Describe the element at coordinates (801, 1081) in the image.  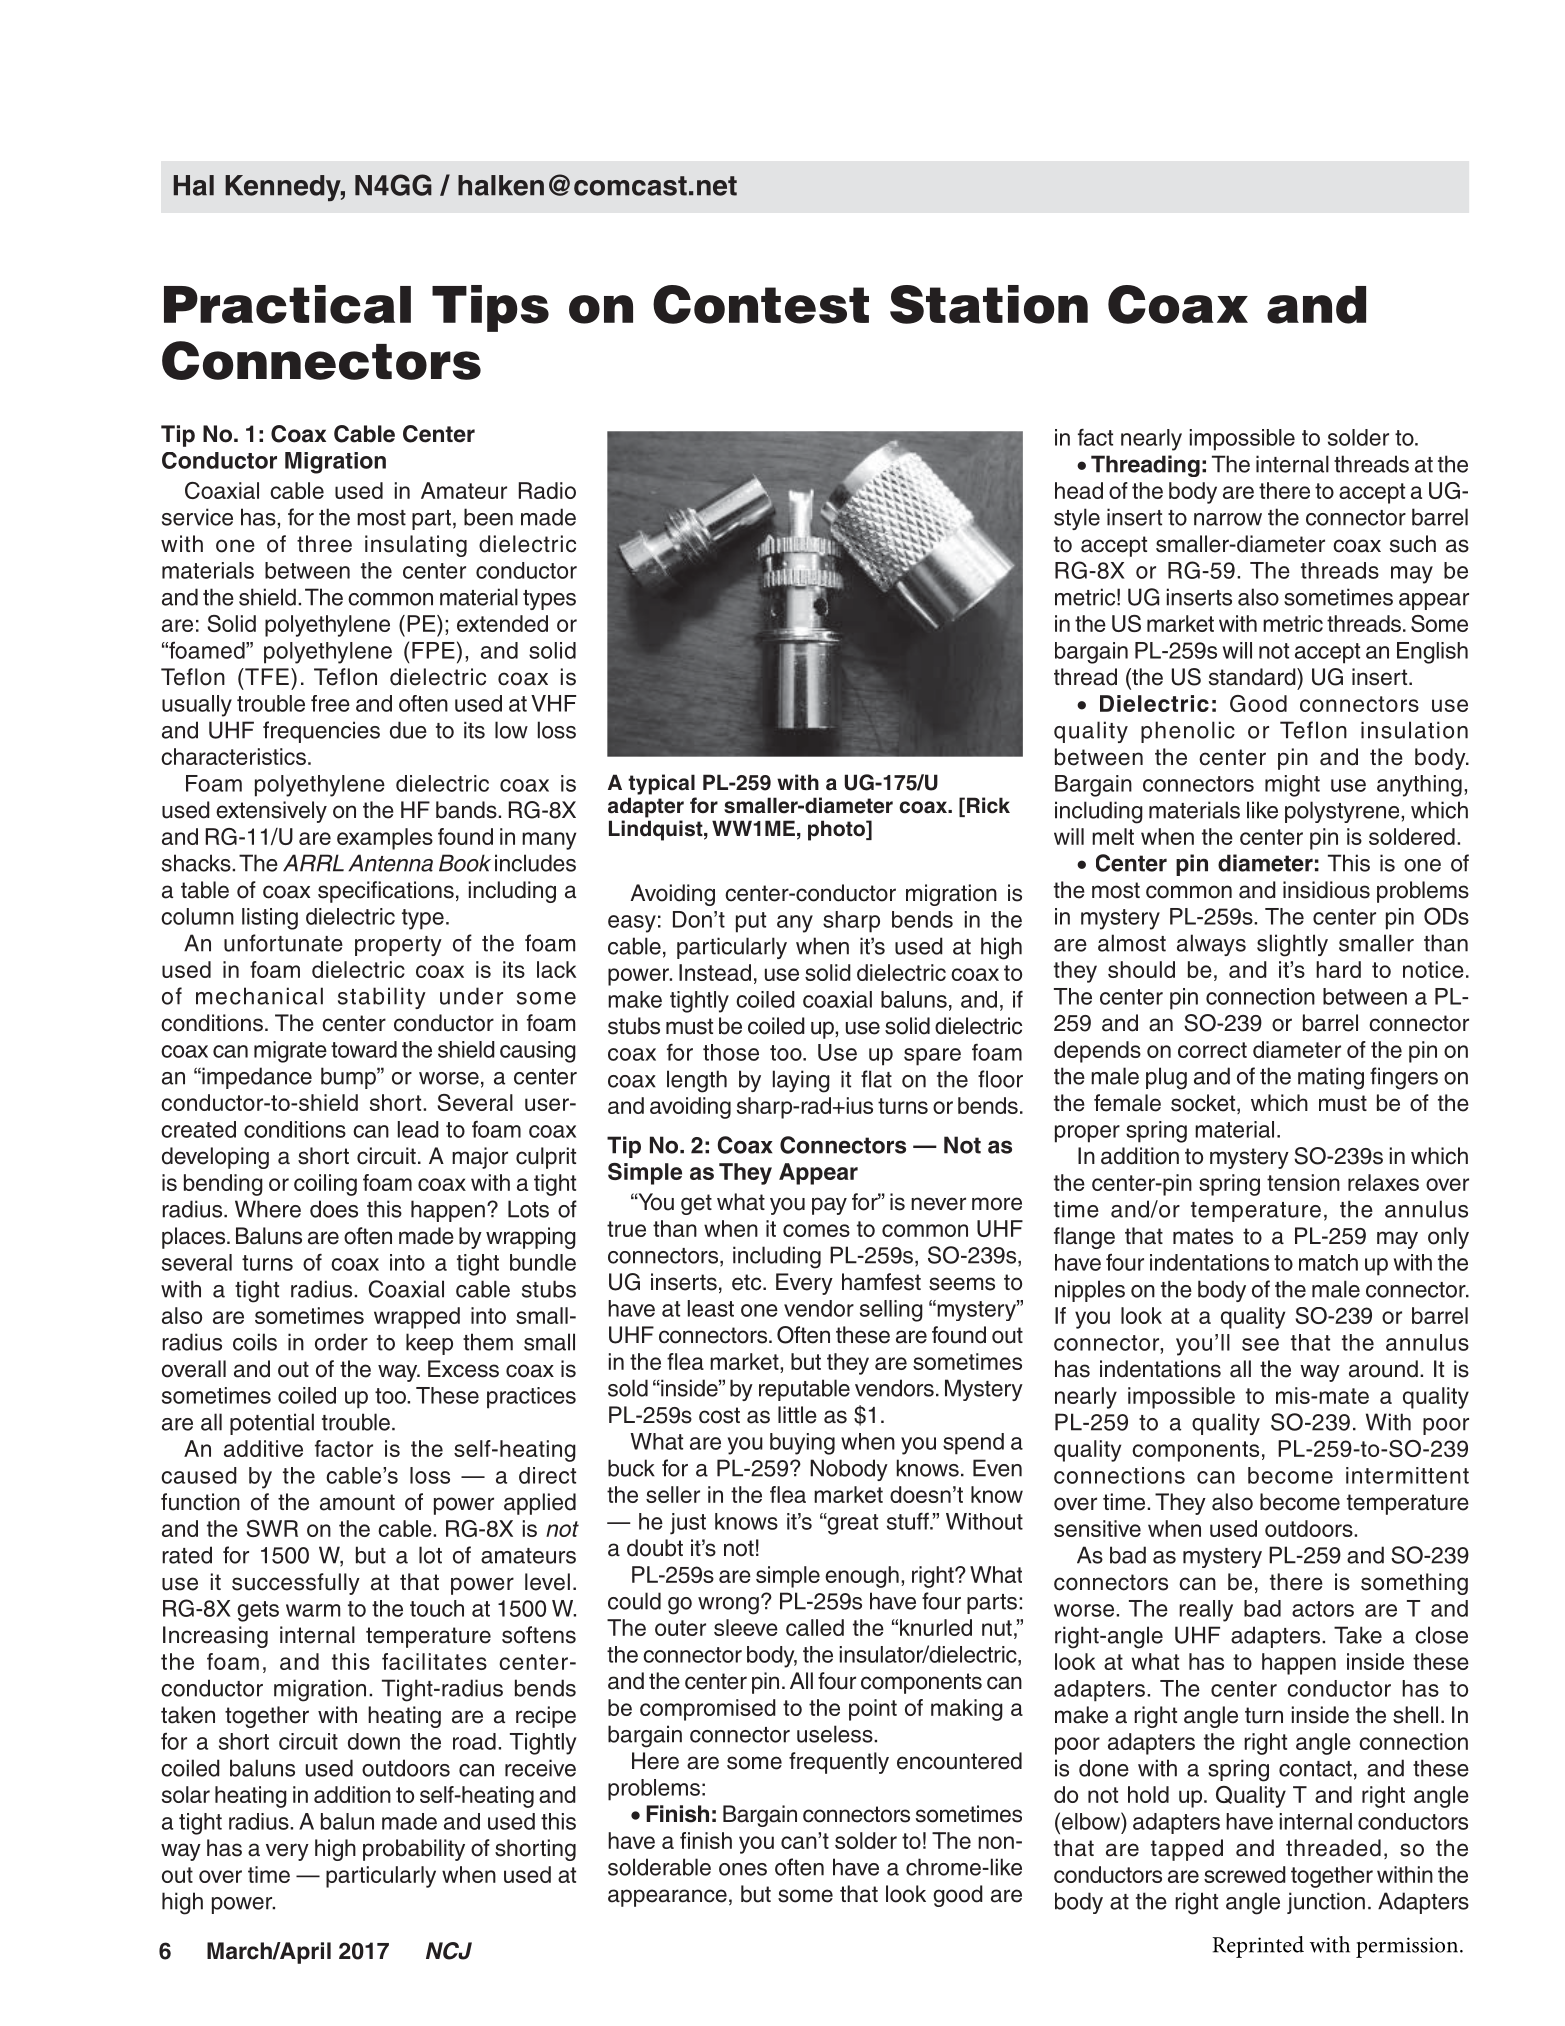
I see `laying` at that location.
